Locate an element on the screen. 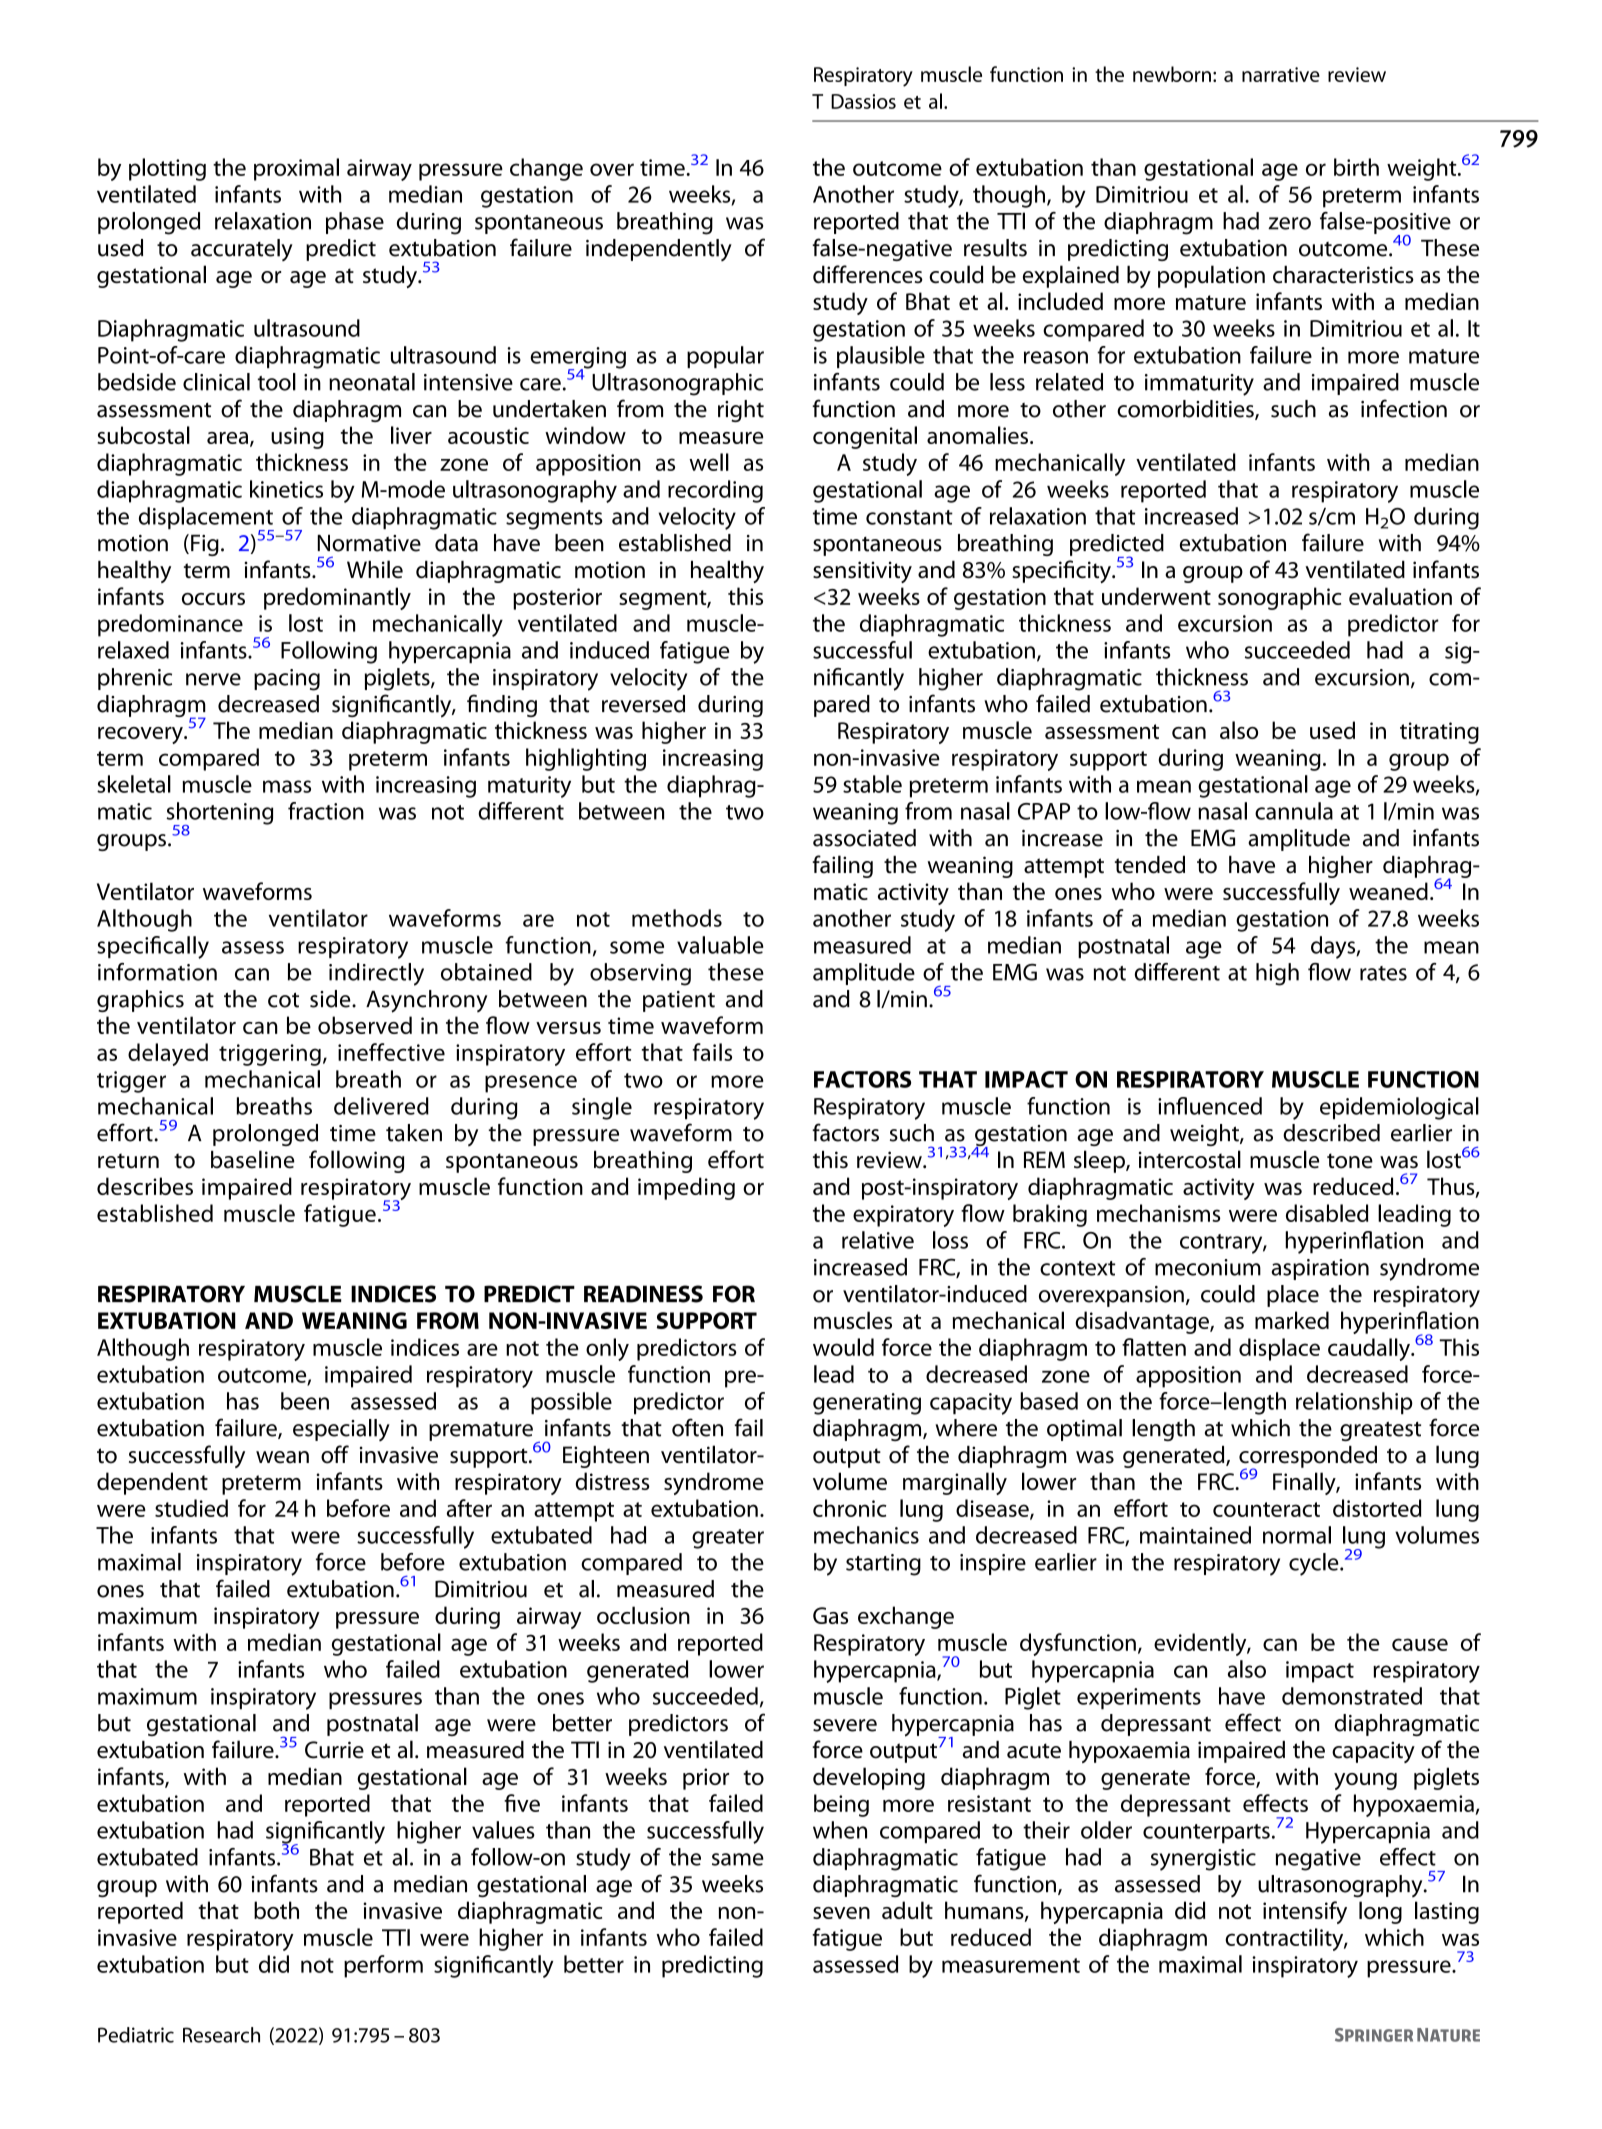 The width and height of the screenshot is (1602, 2129). proximal is located at coordinates (296, 169).
